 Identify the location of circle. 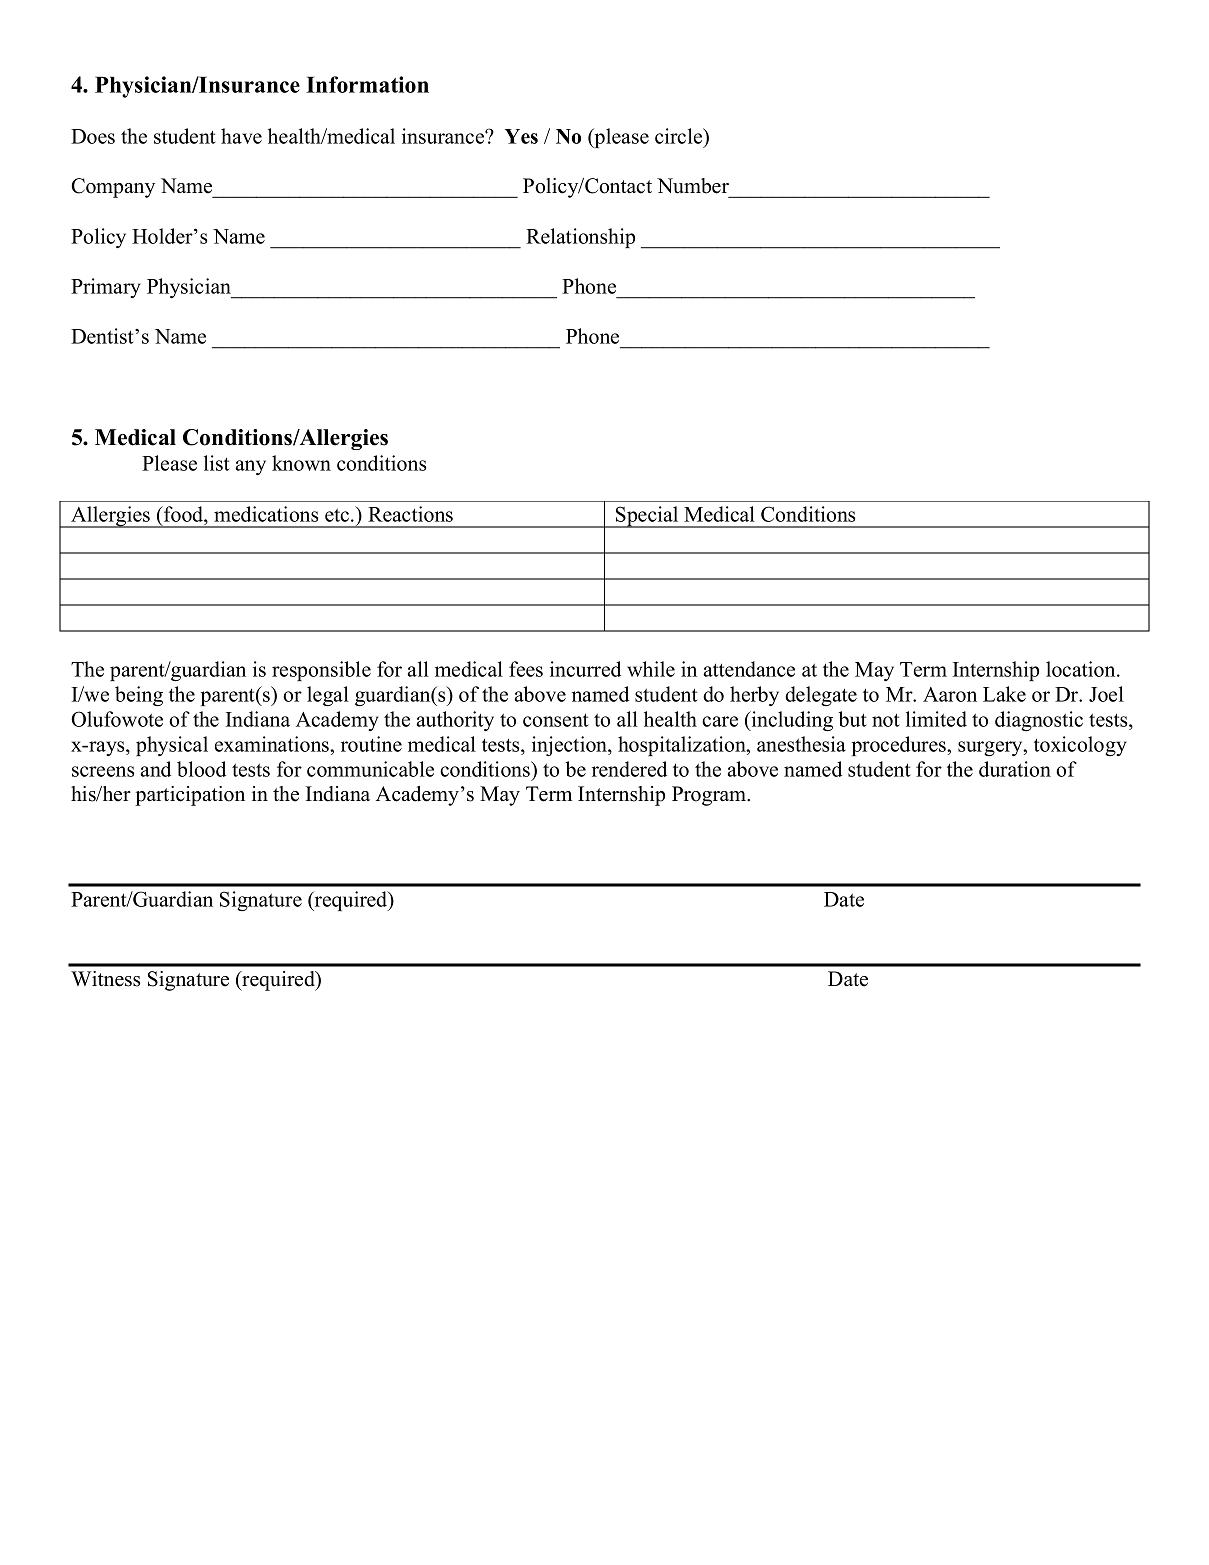
(680, 136).
